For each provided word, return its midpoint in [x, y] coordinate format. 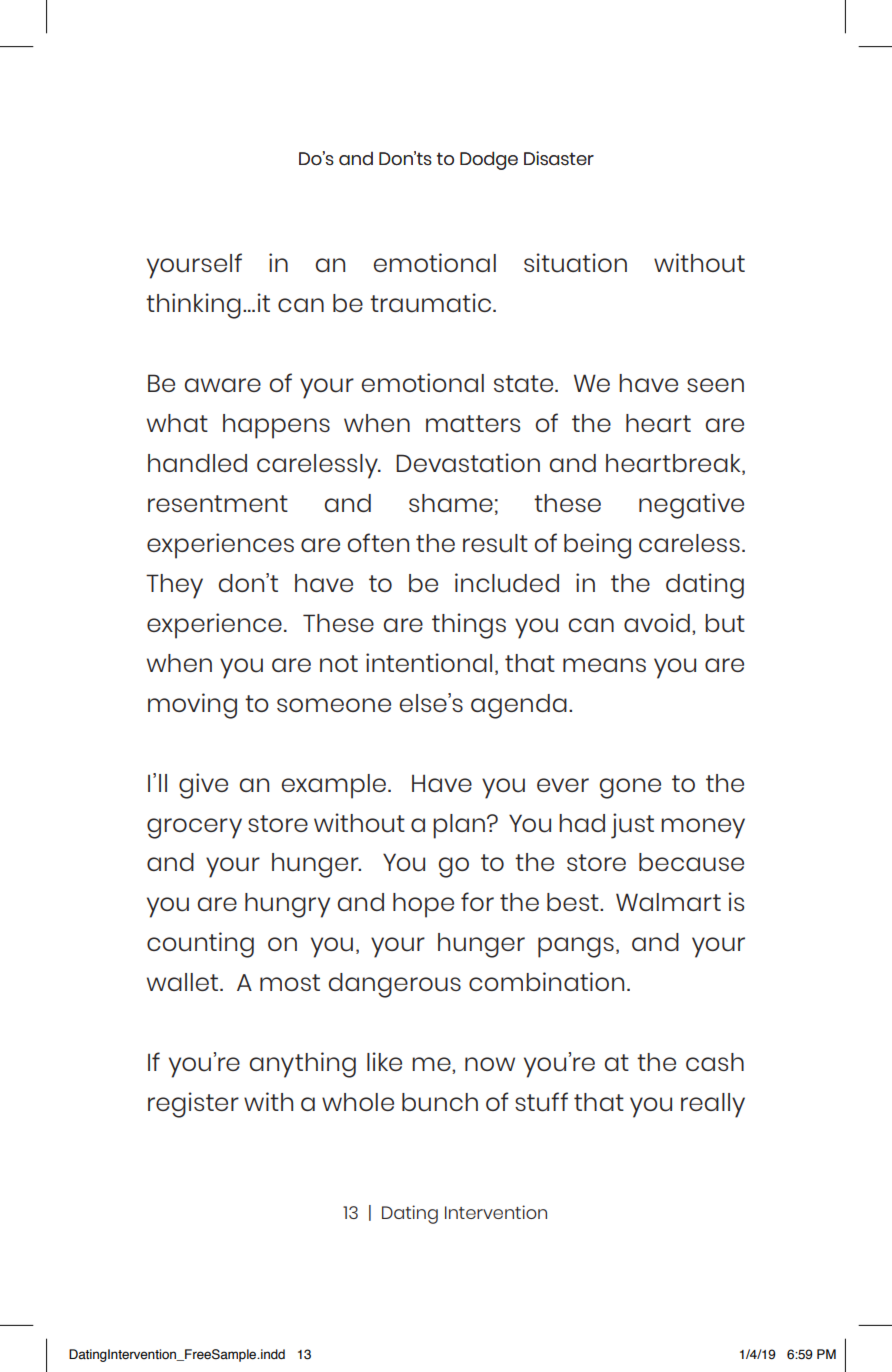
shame [451, 503]
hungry [287, 905]
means [604, 665]
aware [223, 385]
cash [715, 1062]
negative [691, 506]
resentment [218, 503]
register [193, 1105]
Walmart [668, 902]
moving [192, 706]
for [477, 901]
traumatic [432, 303]
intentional [429, 662]
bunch [440, 1102]
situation [575, 263]
